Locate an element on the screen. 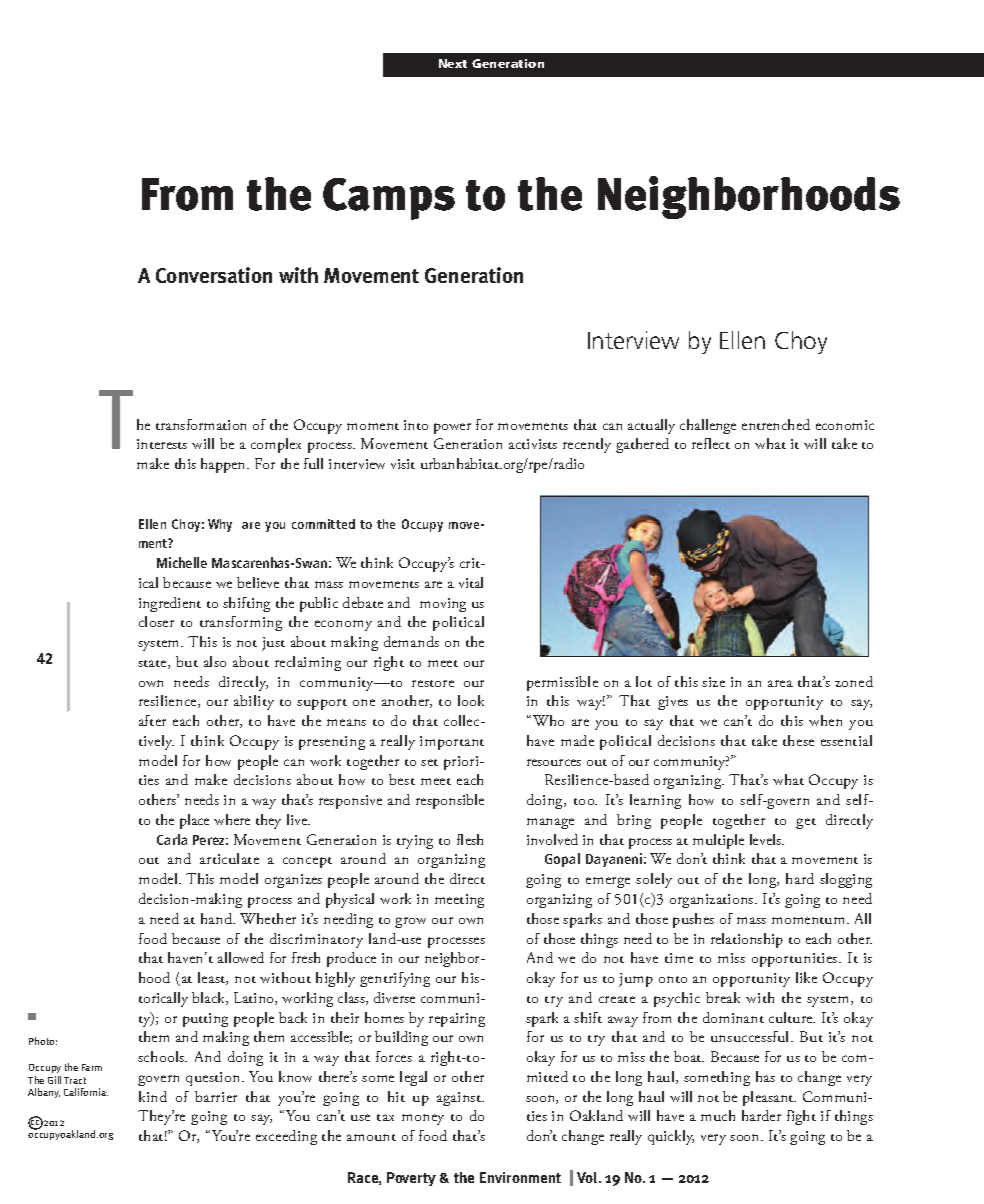 This screenshot has width=984, height=1204. Carla is located at coordinates (172, 839).
